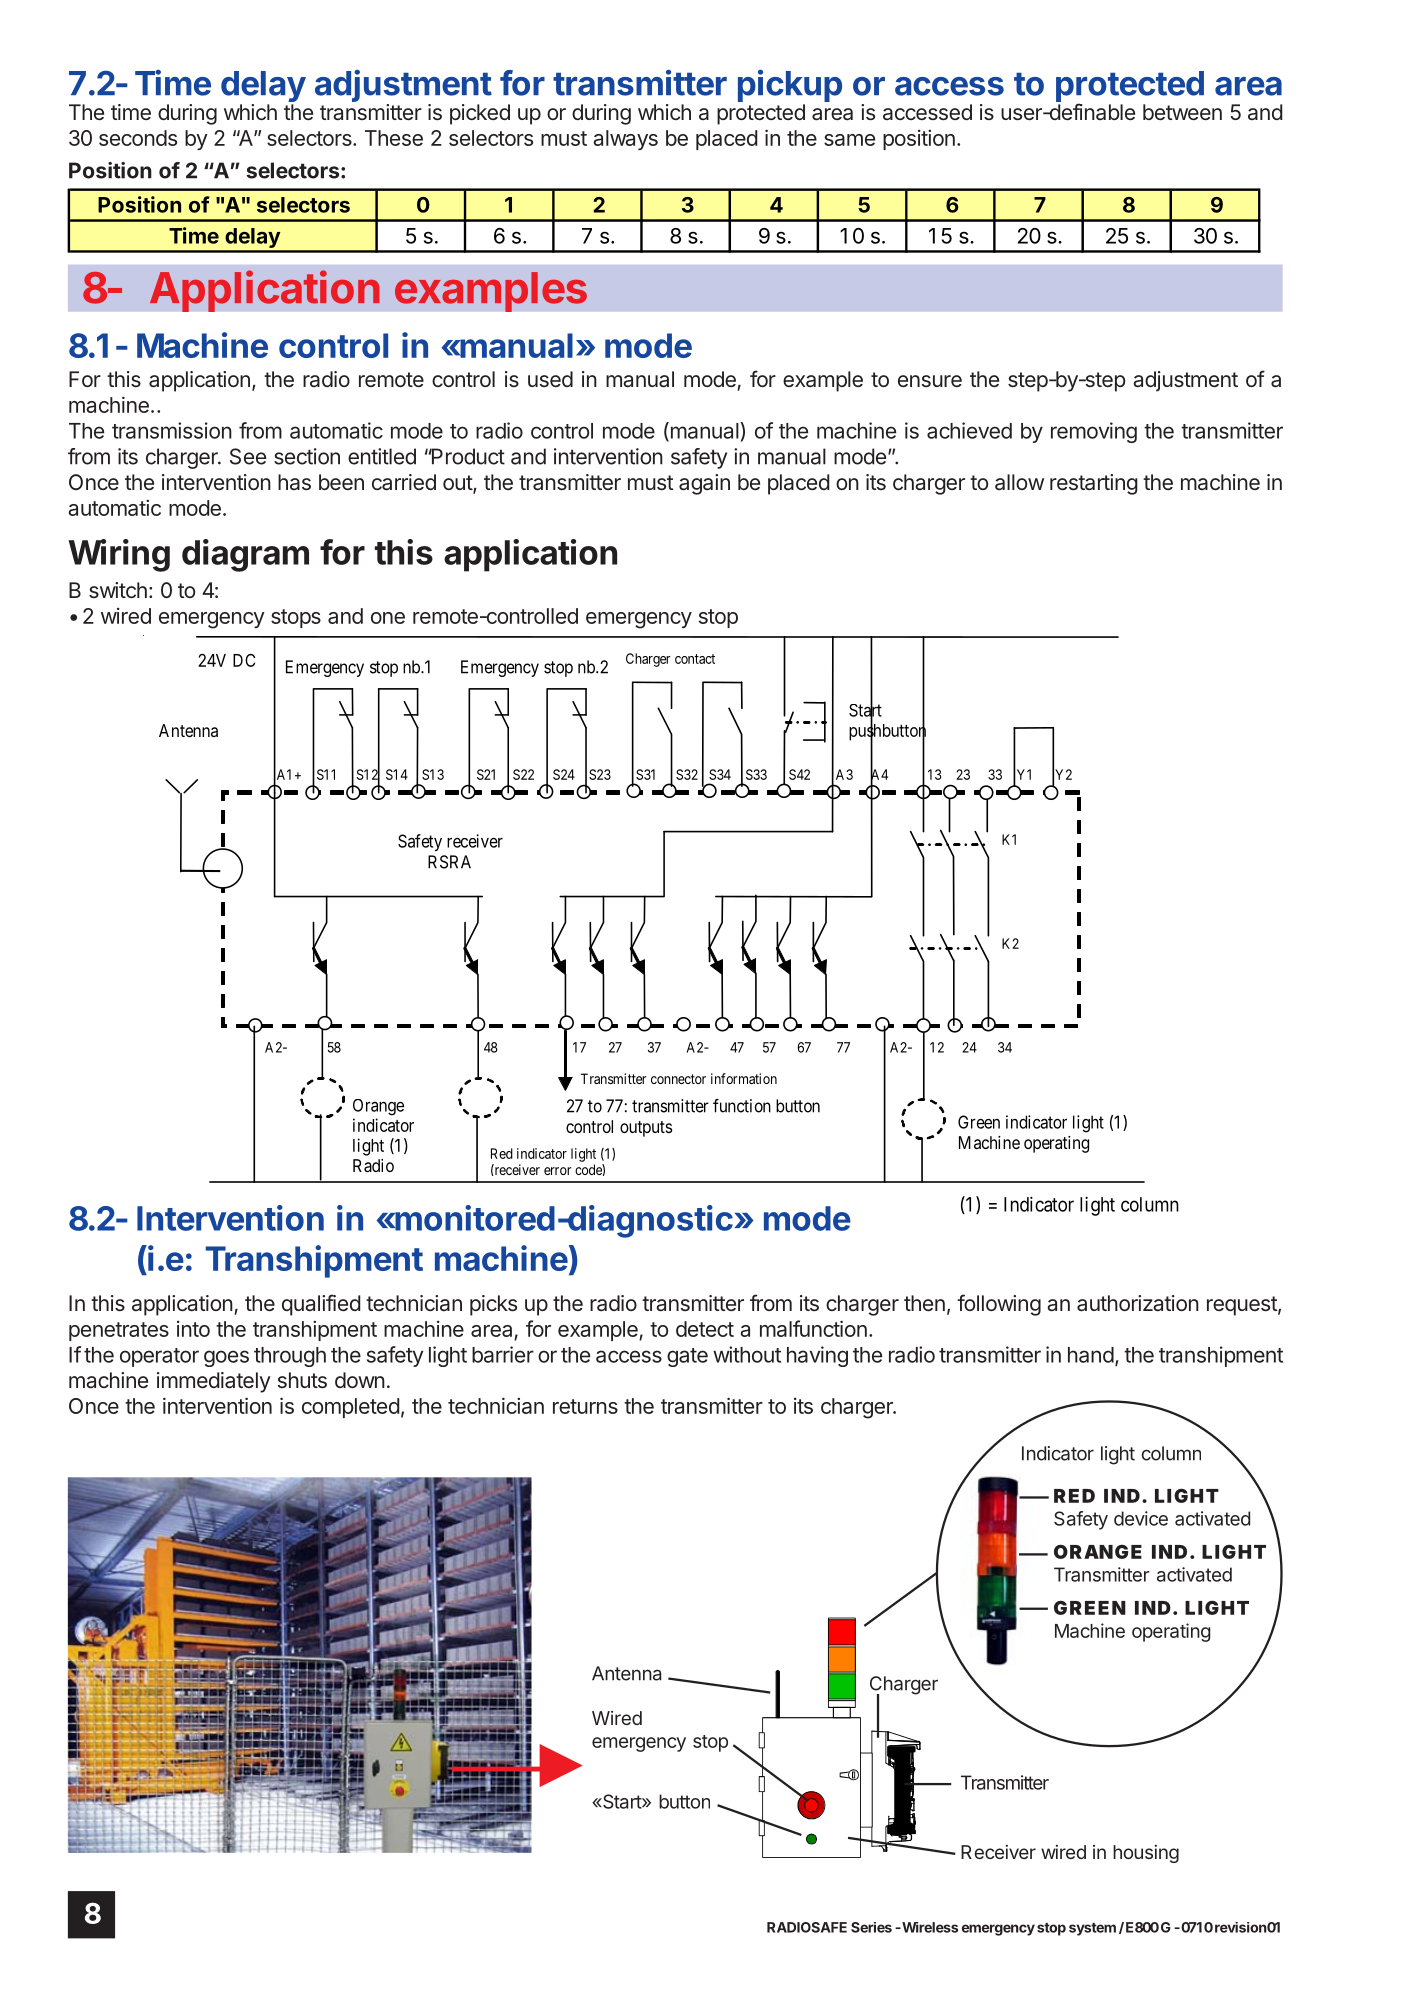 The height and width of the document is (2007, 1418). I want to click on always, so click(625, 140).
